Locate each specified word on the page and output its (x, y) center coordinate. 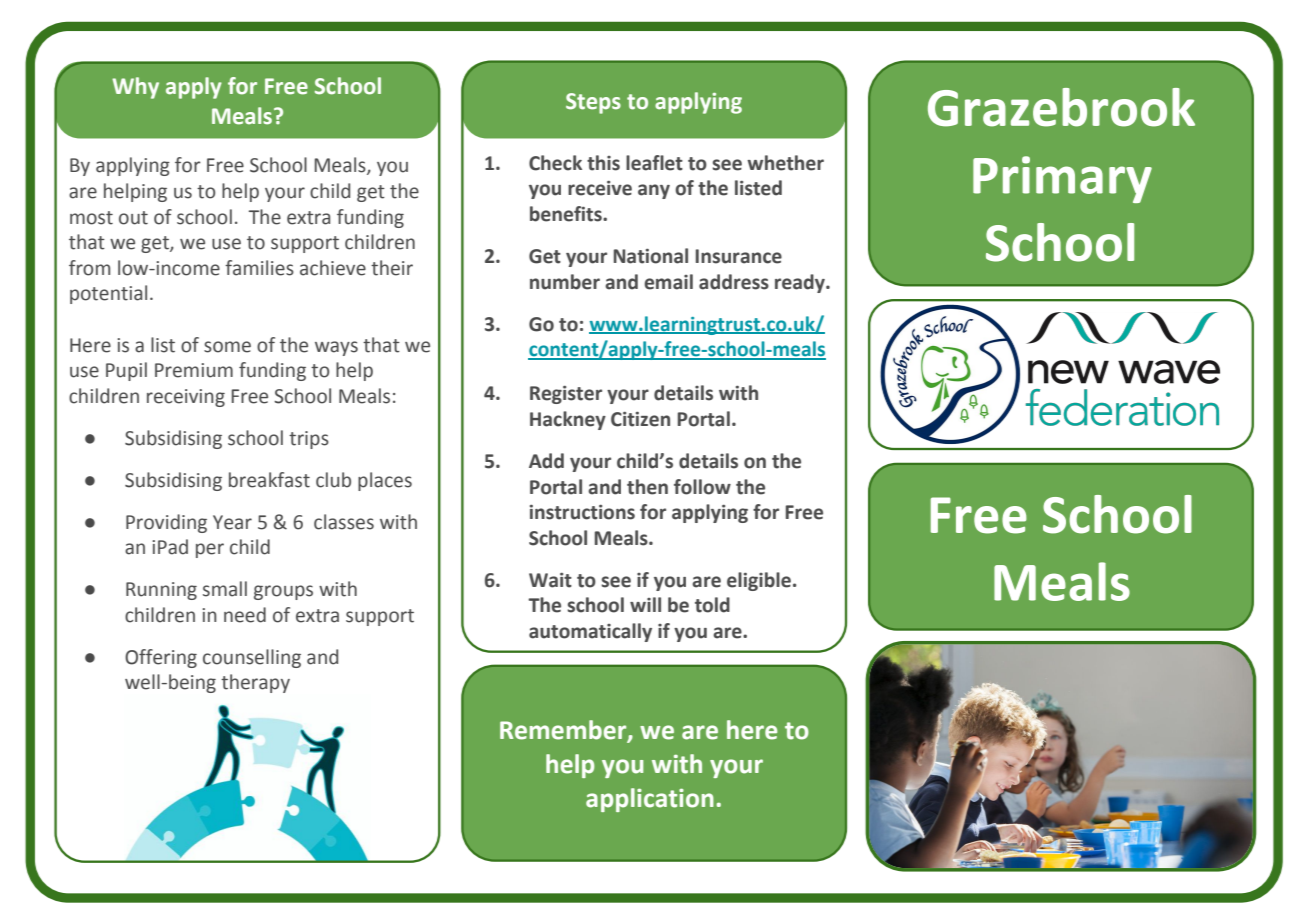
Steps (593, 103)
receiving (186, 398)
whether (785, 163)
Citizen (640, 419)
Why (135, 88)
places (385, 481)
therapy (255, 683)
